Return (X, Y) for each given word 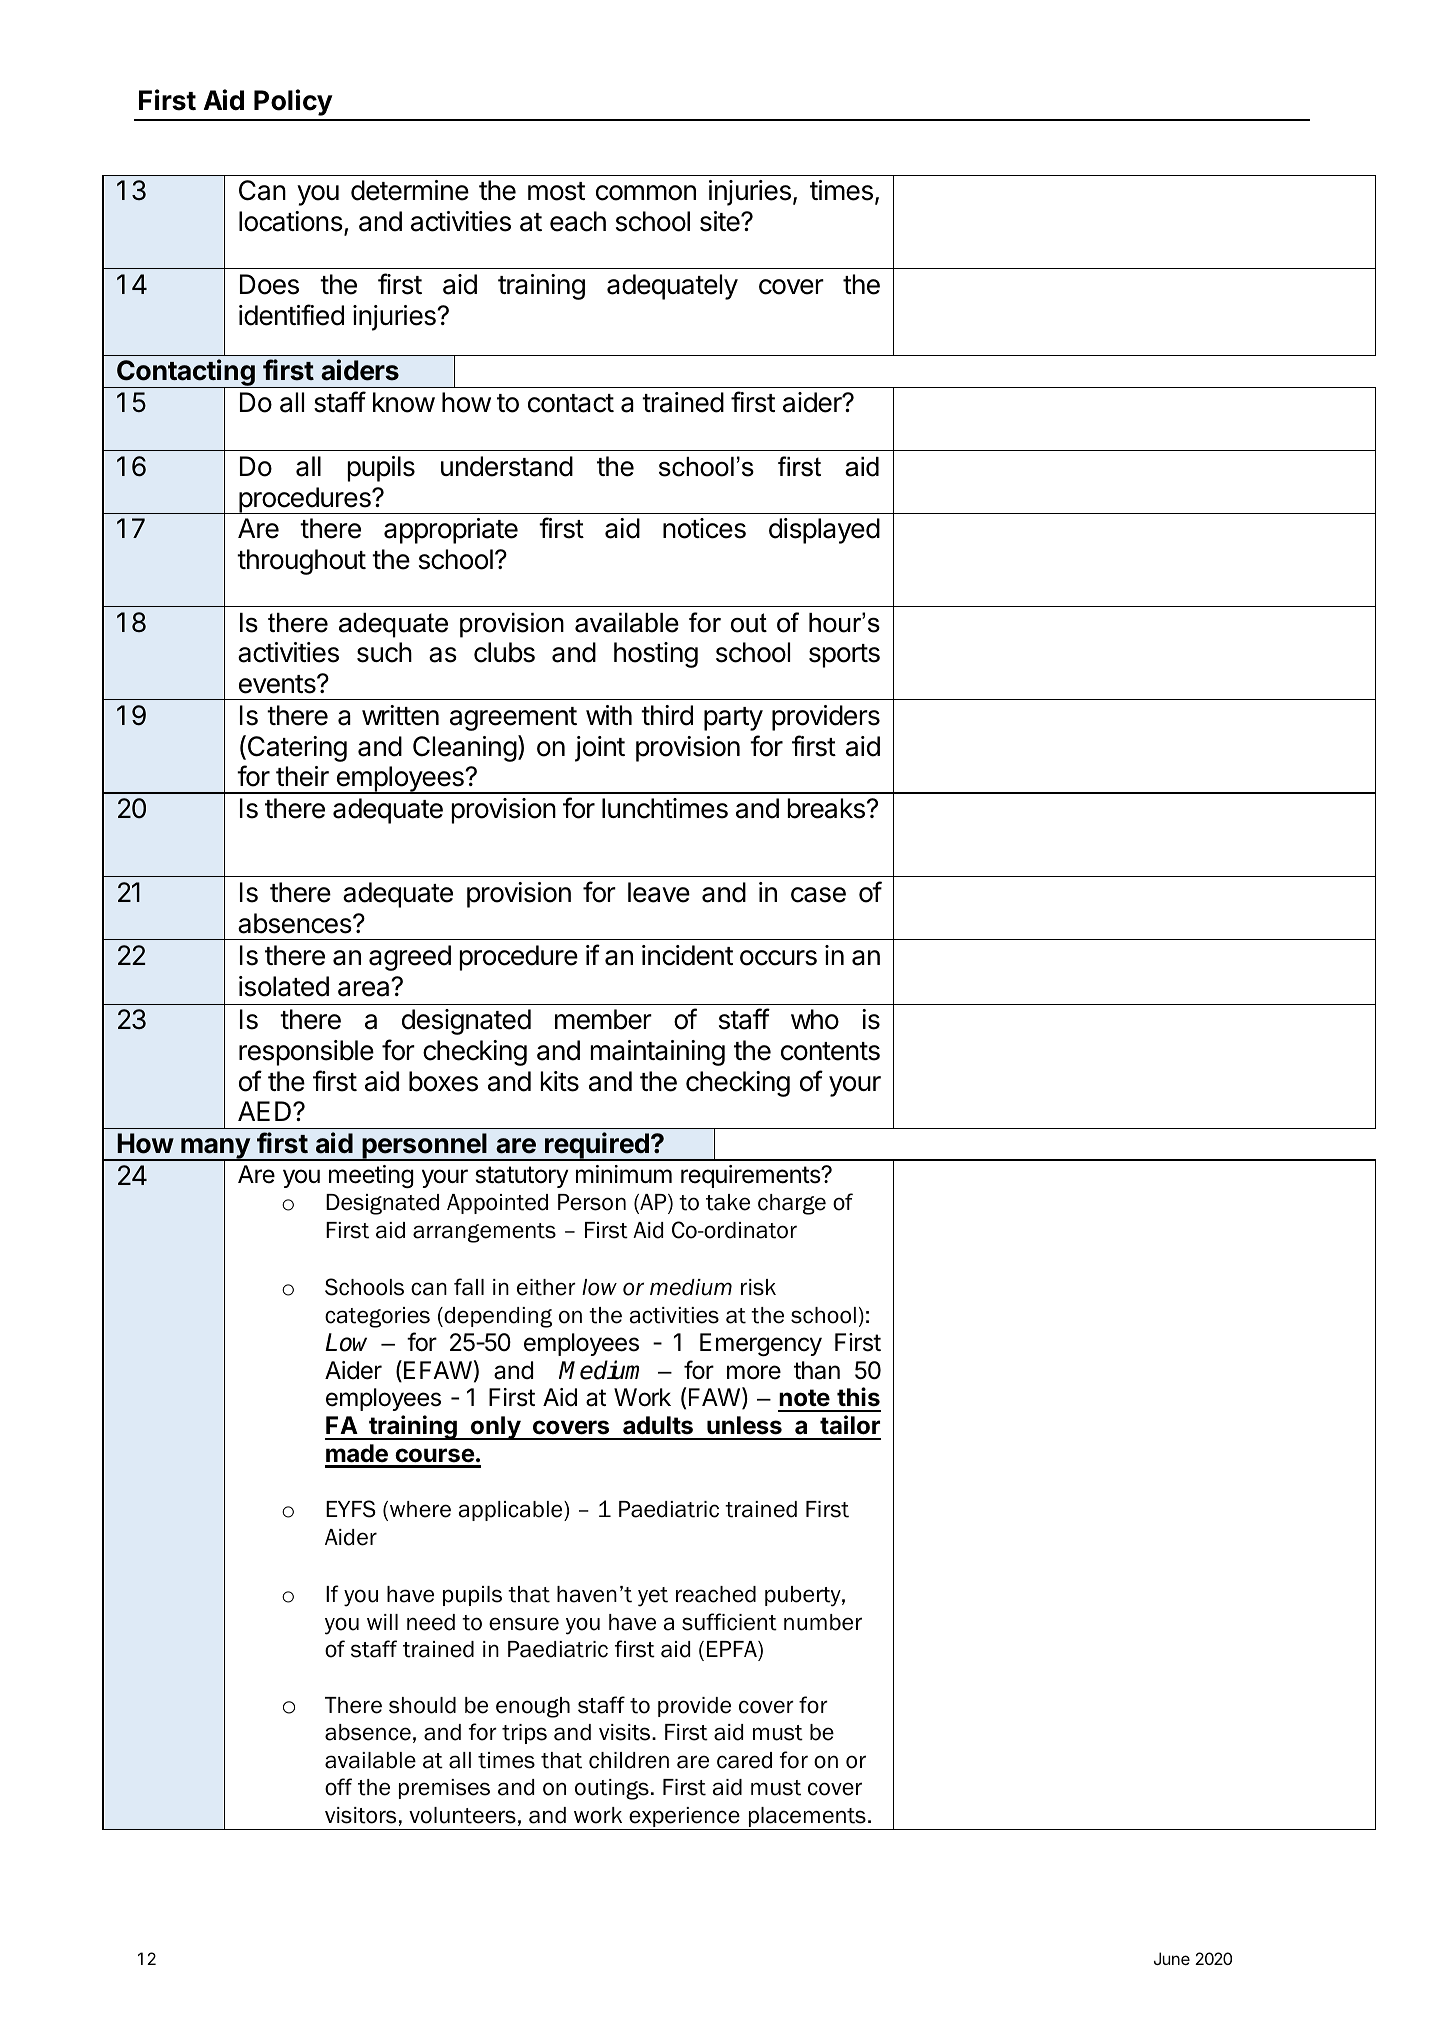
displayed (824, 531)
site (721, 221)
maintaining (658, 1053)
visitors (360, 1815)
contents (830, 1051)
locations (291, 221)
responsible (306, 1053)
